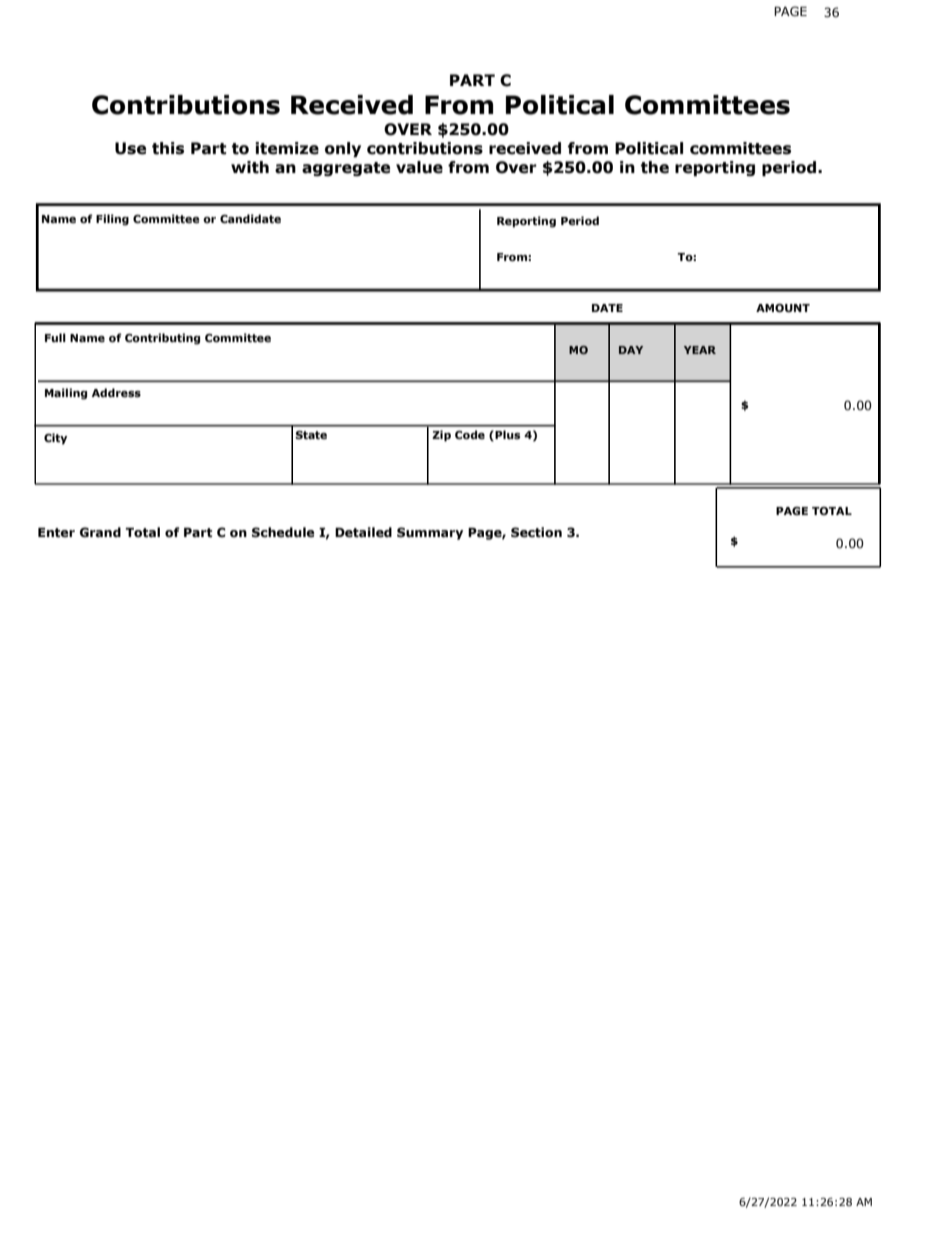  Describe the element at coordinates (430, 533) in the image. I see `Summary` at that location.
